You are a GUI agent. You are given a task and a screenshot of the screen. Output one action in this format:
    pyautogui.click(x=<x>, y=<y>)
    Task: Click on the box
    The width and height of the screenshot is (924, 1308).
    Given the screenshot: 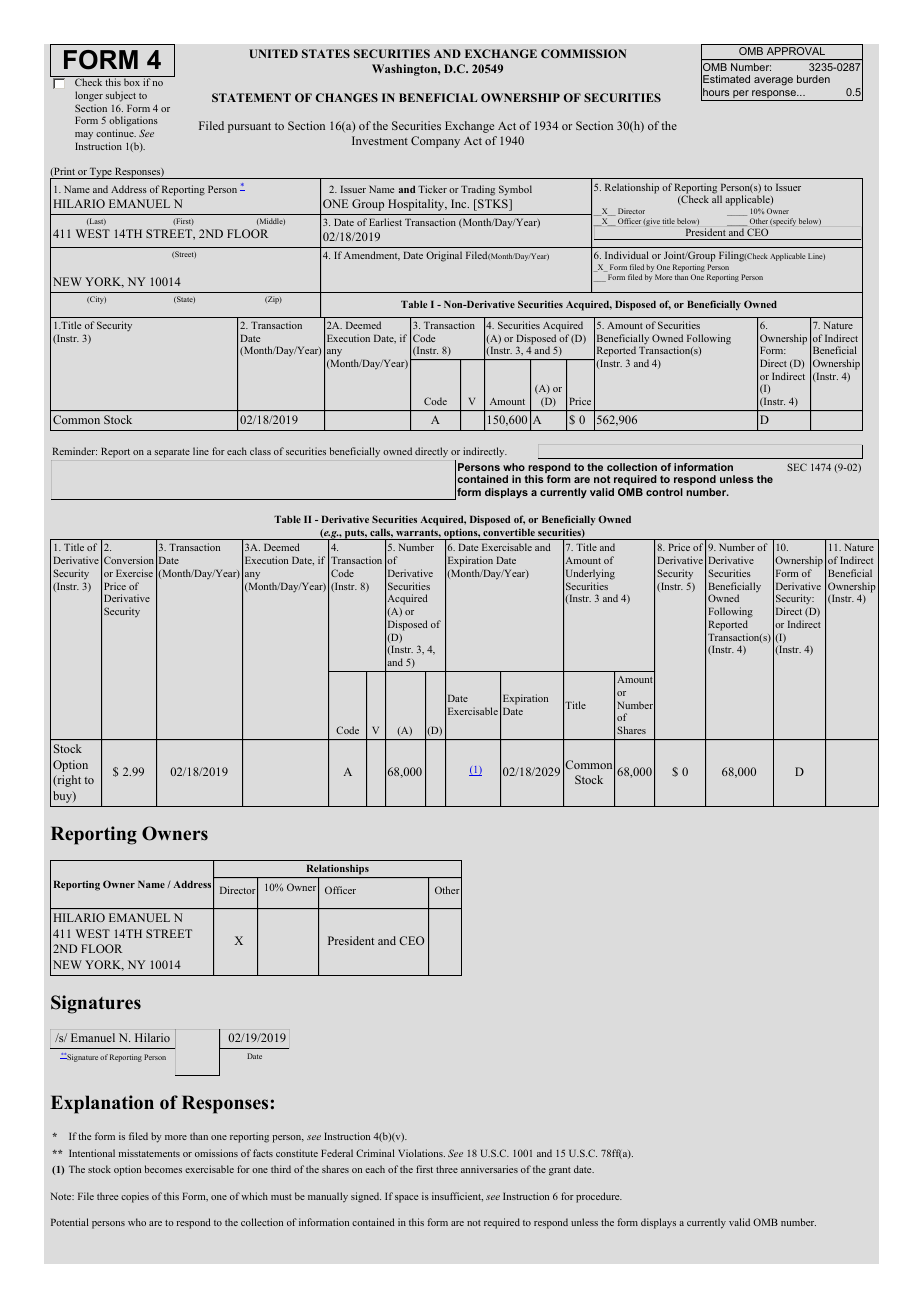 What is the action you would take?
    pyautogui.click(x=132, y=82)
